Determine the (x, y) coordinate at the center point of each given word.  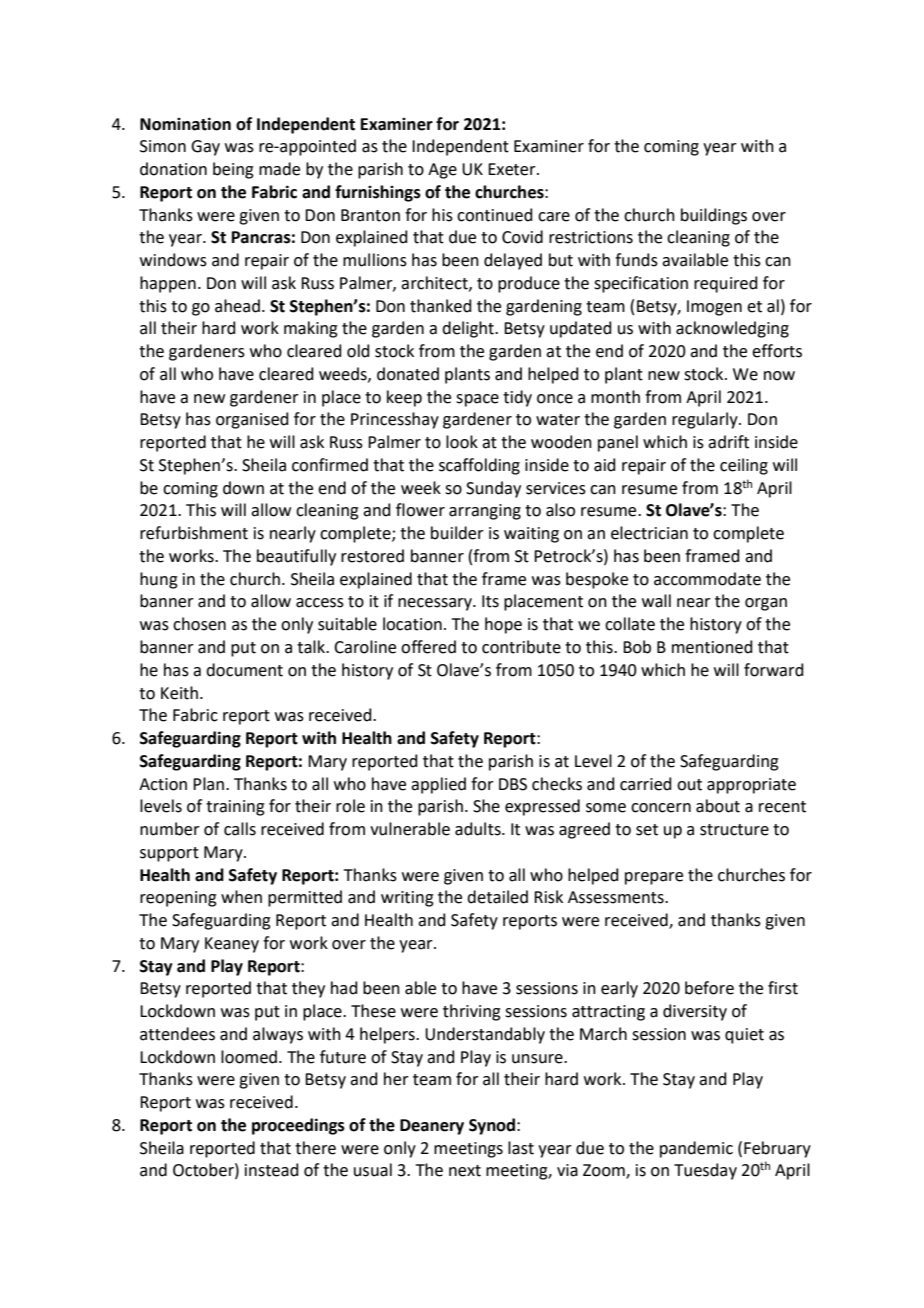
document (244, 670)
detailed (497, 897)
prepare (654, 878)
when (241, 897)
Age (442, 171)
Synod (493, 1126)
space (477, 400)
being (233, 170)
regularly (706, 420)
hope (503, 625)
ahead (237, 306)
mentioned (712, 647)
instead (272, 1170)
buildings (714, 216)
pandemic (696, 1149)
